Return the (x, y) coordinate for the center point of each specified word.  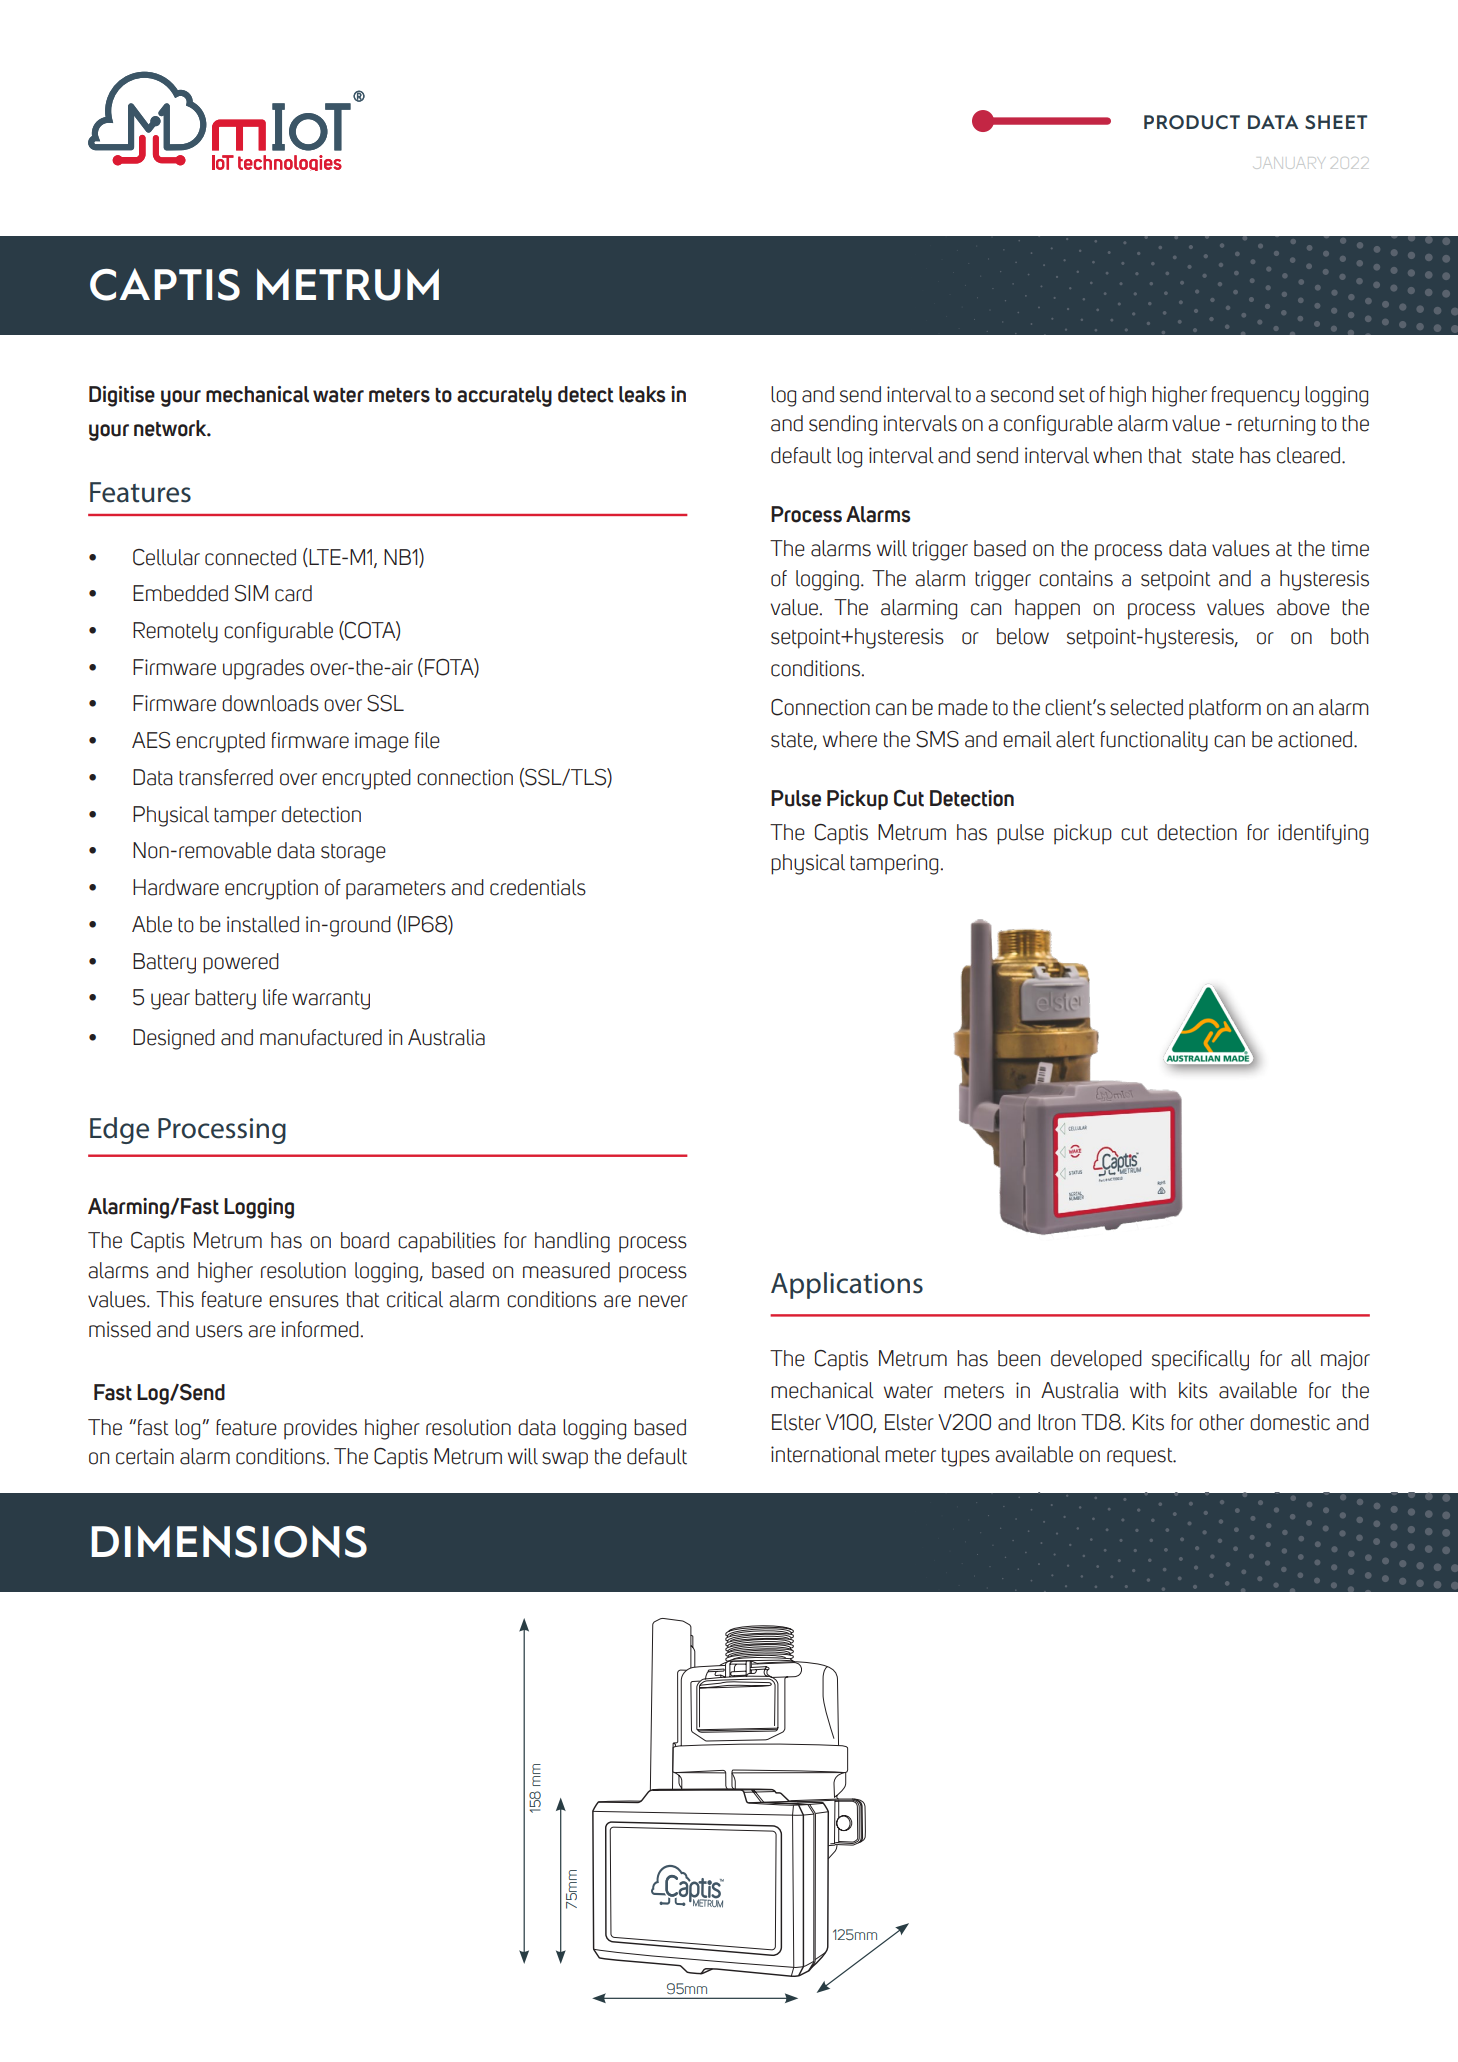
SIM (251, 593)
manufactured (321, 1037)
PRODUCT (1192, 122)
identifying (1323, 834)
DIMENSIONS (229, 1541)
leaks (642, 394)
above (1303, 607)
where (850, 739)
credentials (538, 887)
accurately (504, 396)
